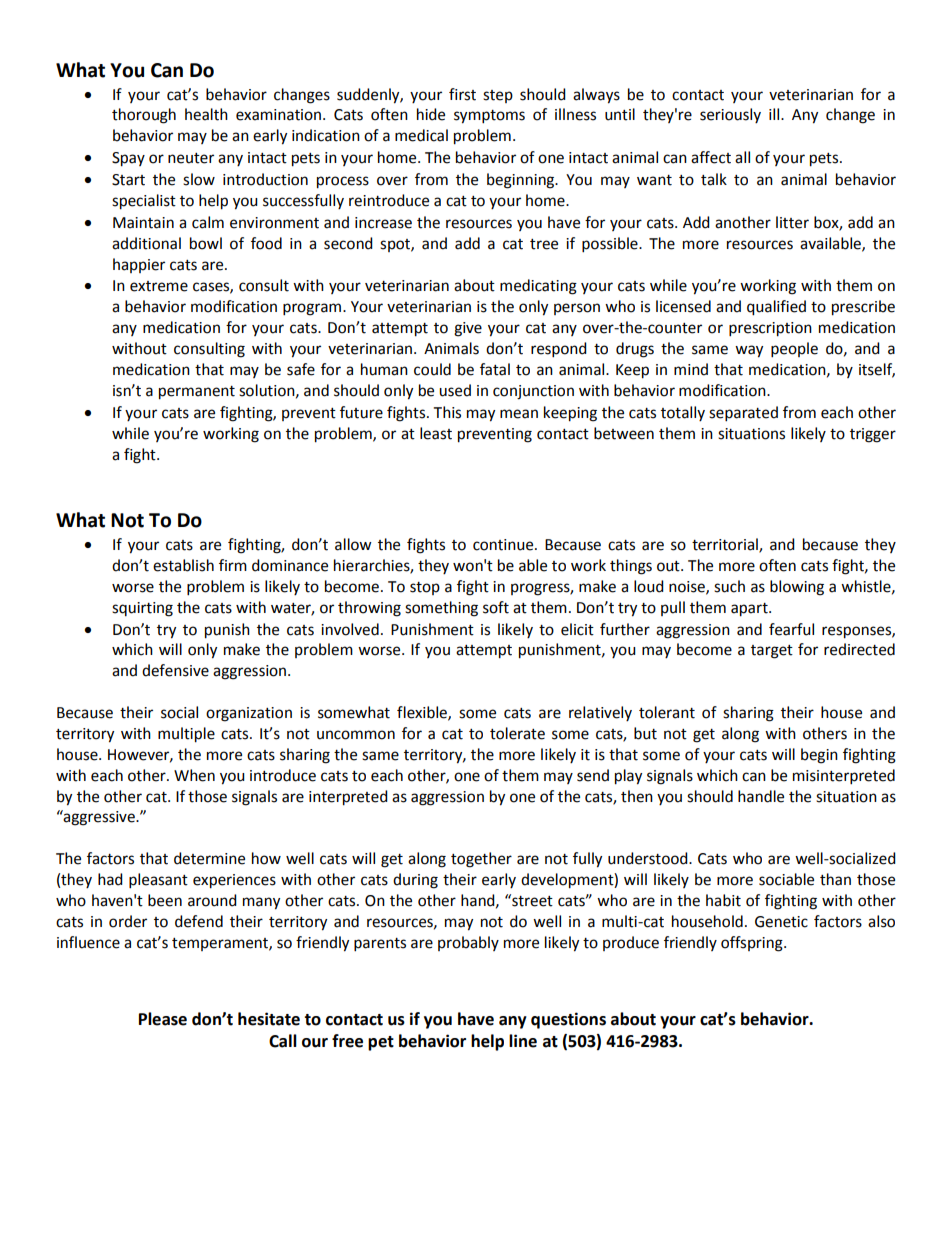 The image size is (952, 1233). Describe the element at coordinates (249, 714) in the image. I see `organization` at that location.
